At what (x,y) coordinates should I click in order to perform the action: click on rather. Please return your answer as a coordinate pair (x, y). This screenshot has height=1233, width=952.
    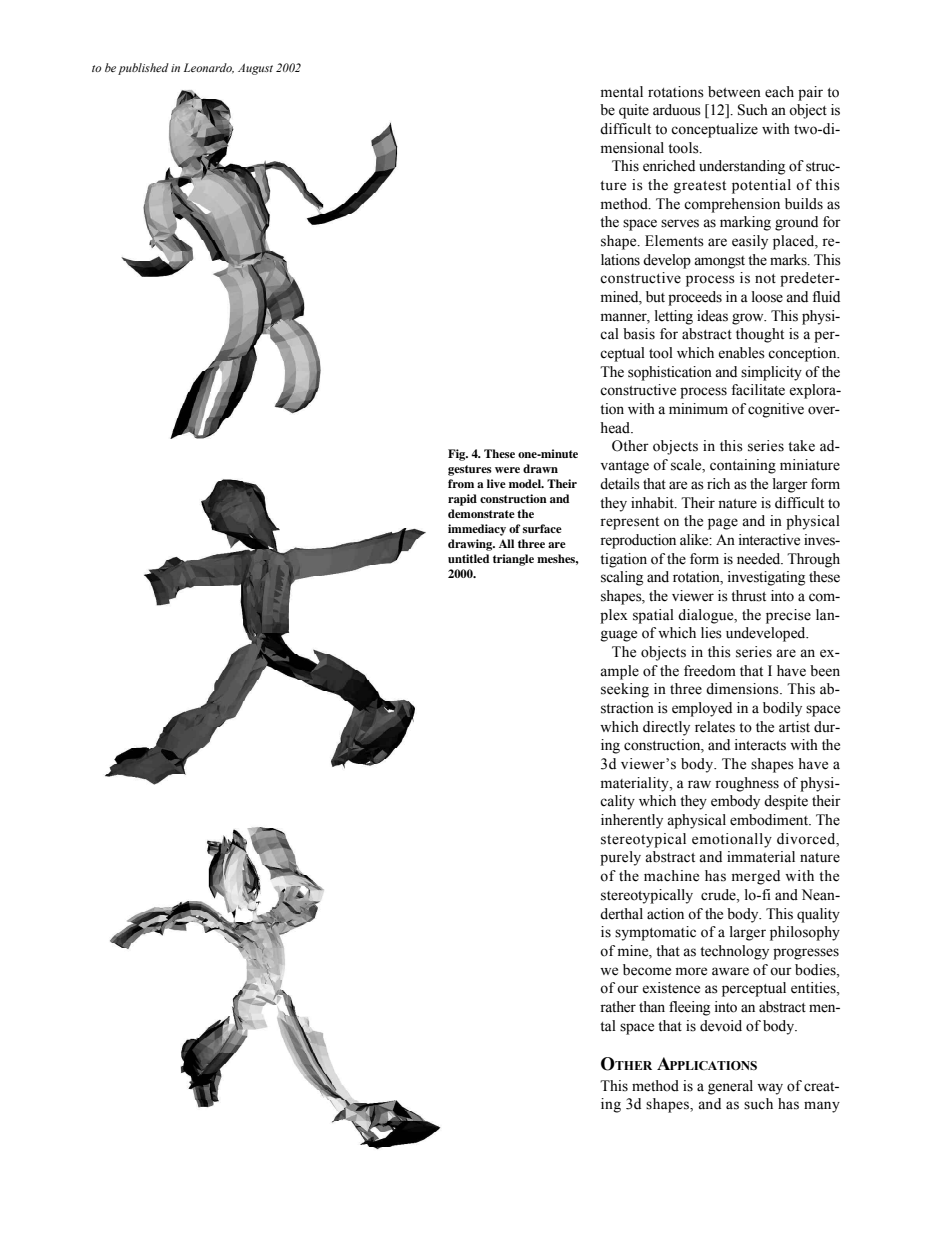
    Looking at the image, I should click on (618, 1007).
